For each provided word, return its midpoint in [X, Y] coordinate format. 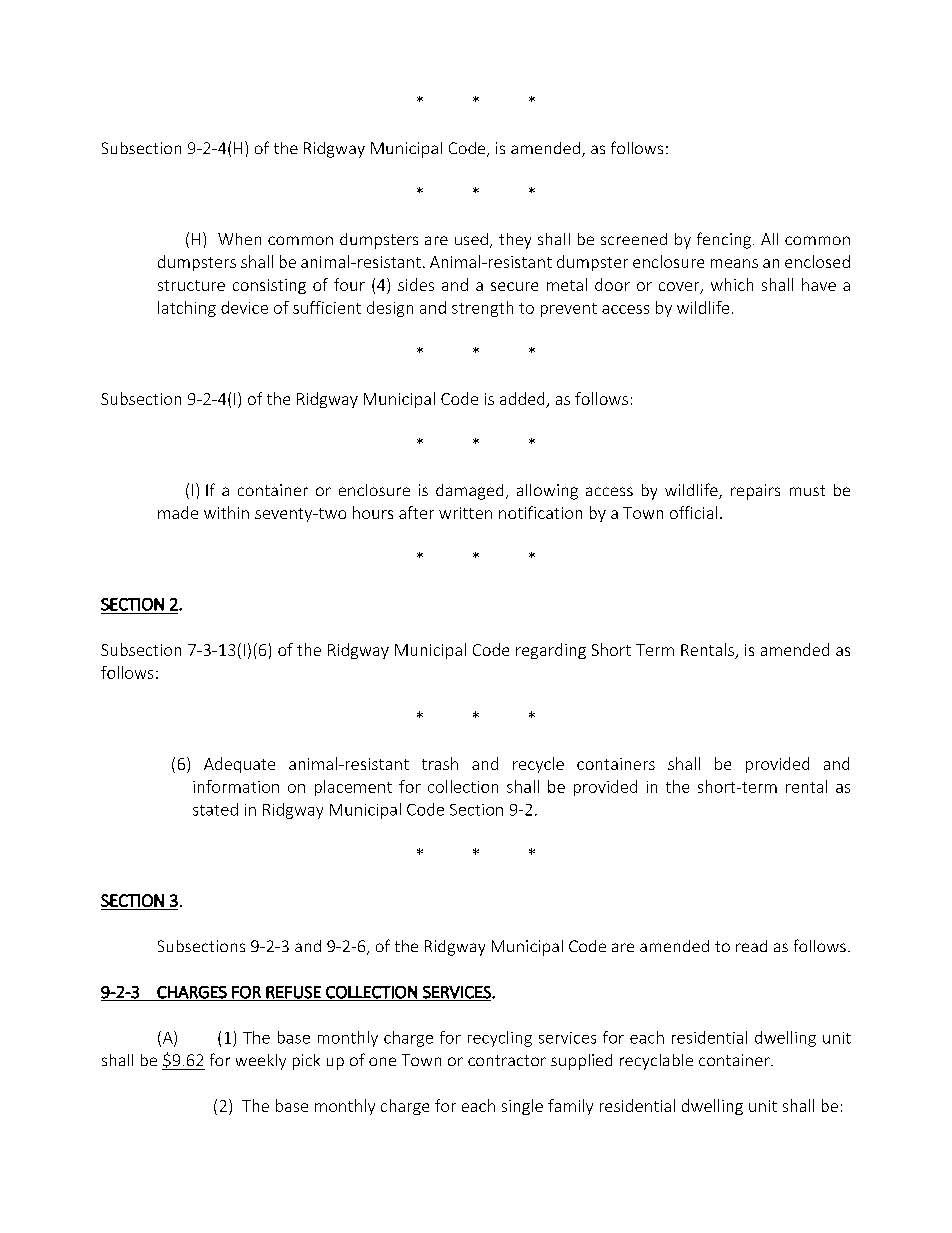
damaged [469, 492]
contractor [507, 1060]
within [226, 512]
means [734, 263]
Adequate [239, 765]
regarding [551, 651]
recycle [538, 765]
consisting [269, 286]
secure [514, 286]
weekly [261, 1062]
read [751, 946]
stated [215, 809]
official [693, 512]
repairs [755, 492]
